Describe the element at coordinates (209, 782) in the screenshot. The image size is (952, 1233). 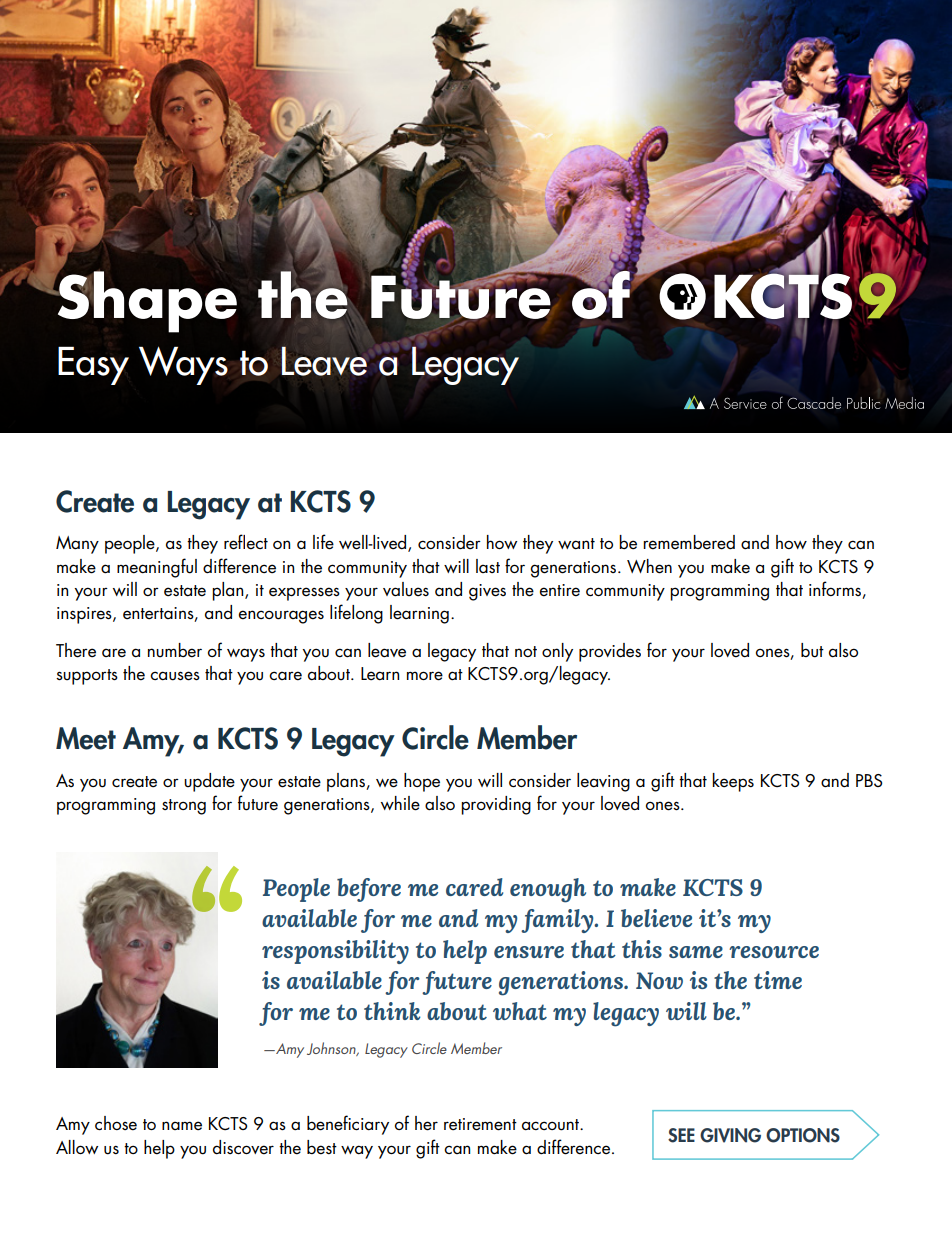
I see `update` at that location.
